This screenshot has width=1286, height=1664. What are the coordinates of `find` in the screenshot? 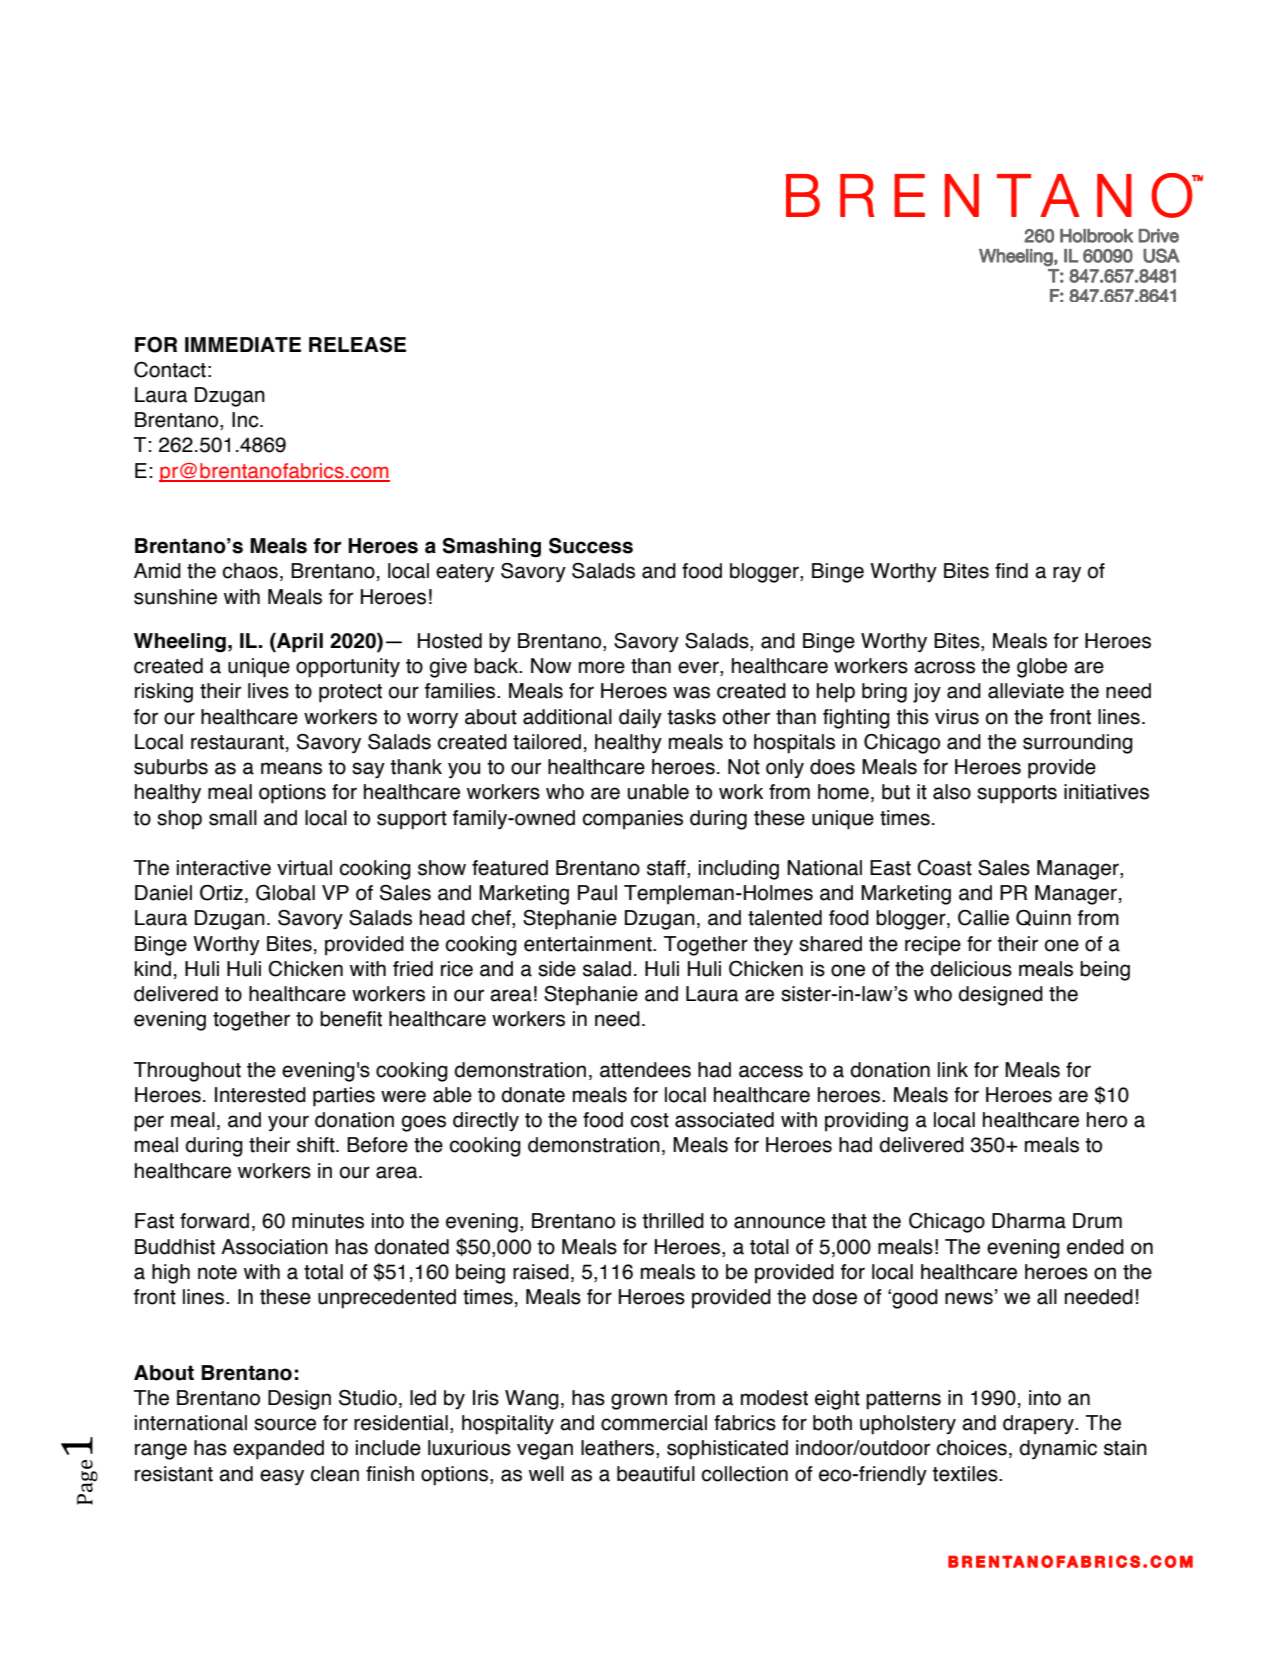 It's located at (1011, 571).
